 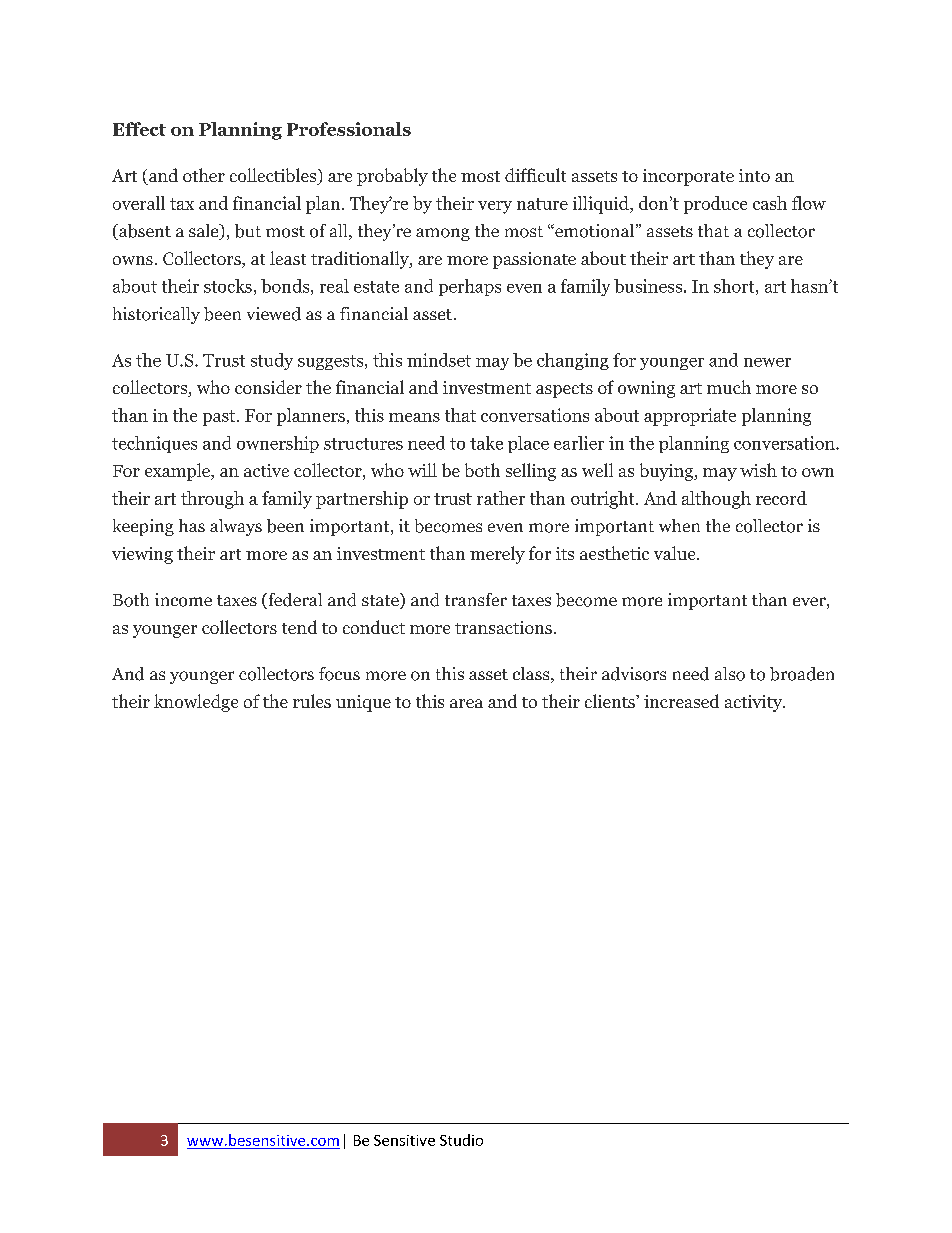 I want to click on also, so click(x=730, y=674).
